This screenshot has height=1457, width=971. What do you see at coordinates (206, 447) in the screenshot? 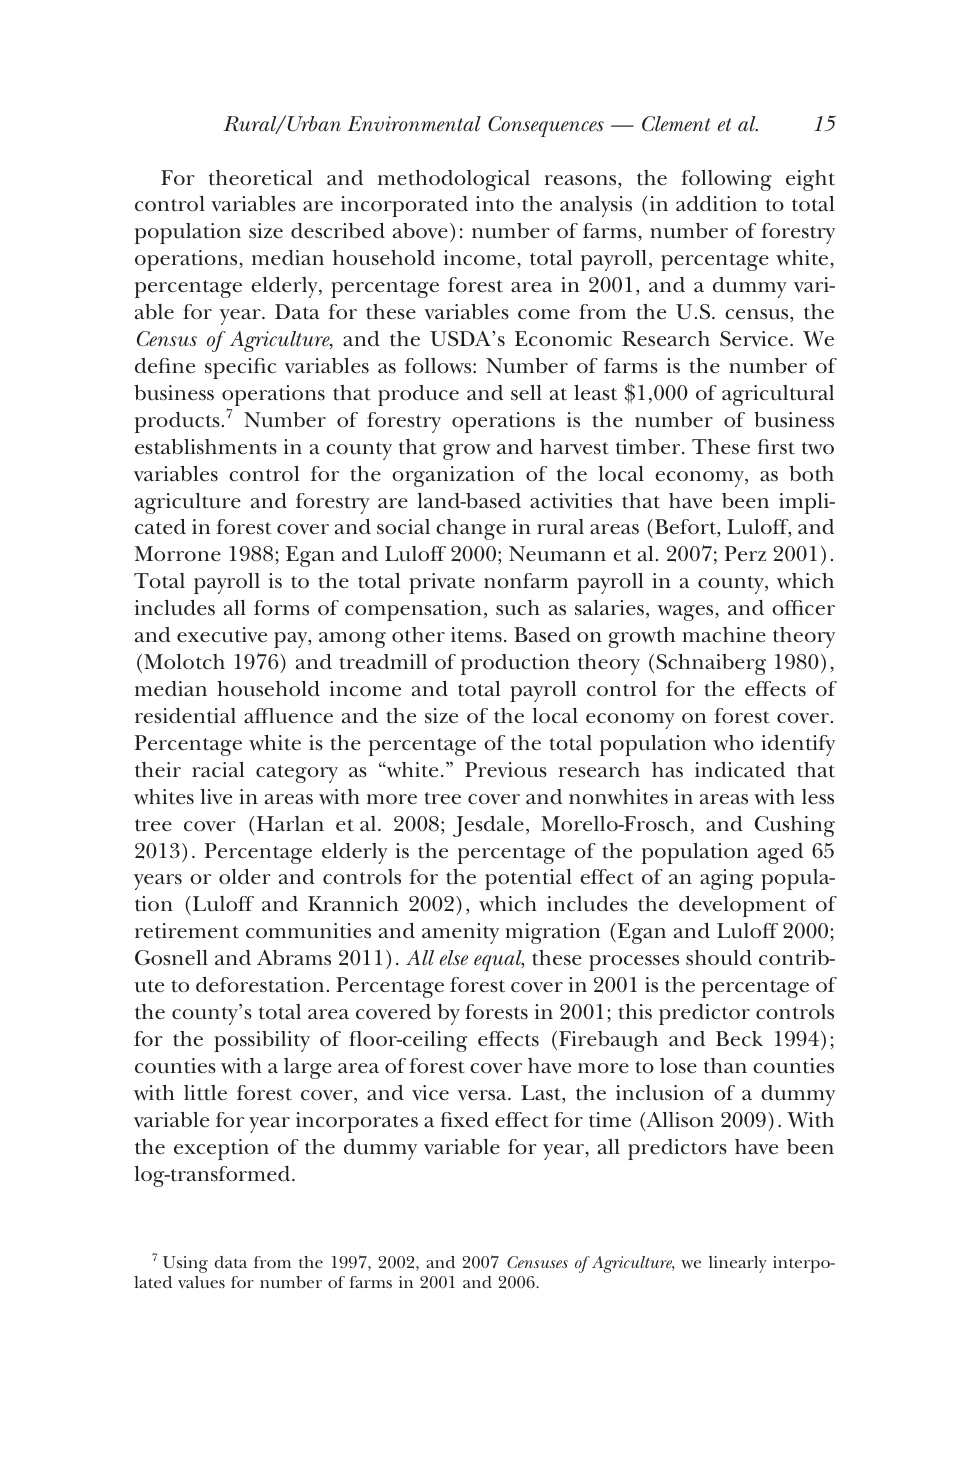
I see `establishments` at bounding box center [206, 447].
